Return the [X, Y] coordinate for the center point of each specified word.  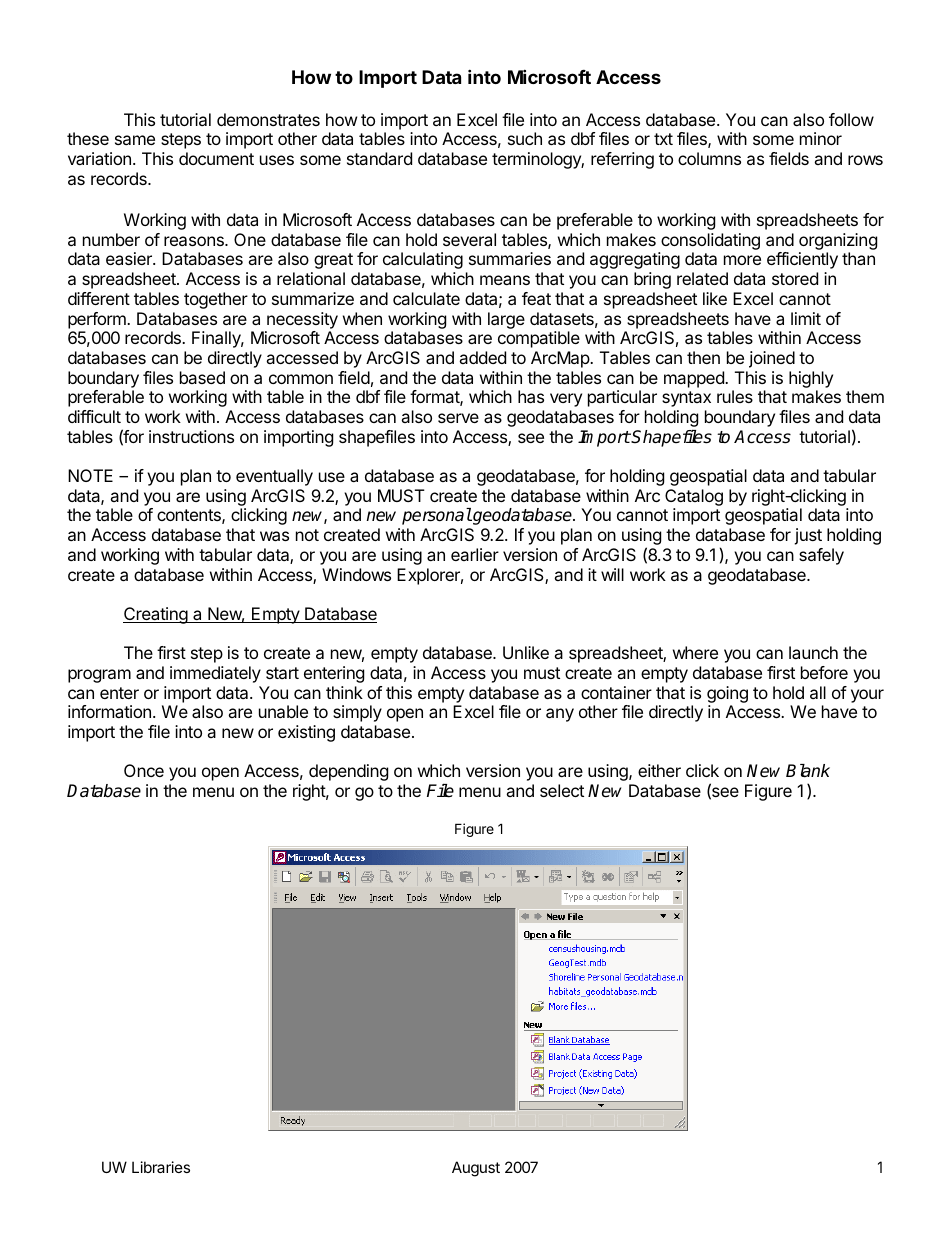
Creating [156, 615]
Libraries [161, 1167]
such [525, 138]
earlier [475, 554]
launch [813, 652]
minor [821, 138]
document [216, 158]
